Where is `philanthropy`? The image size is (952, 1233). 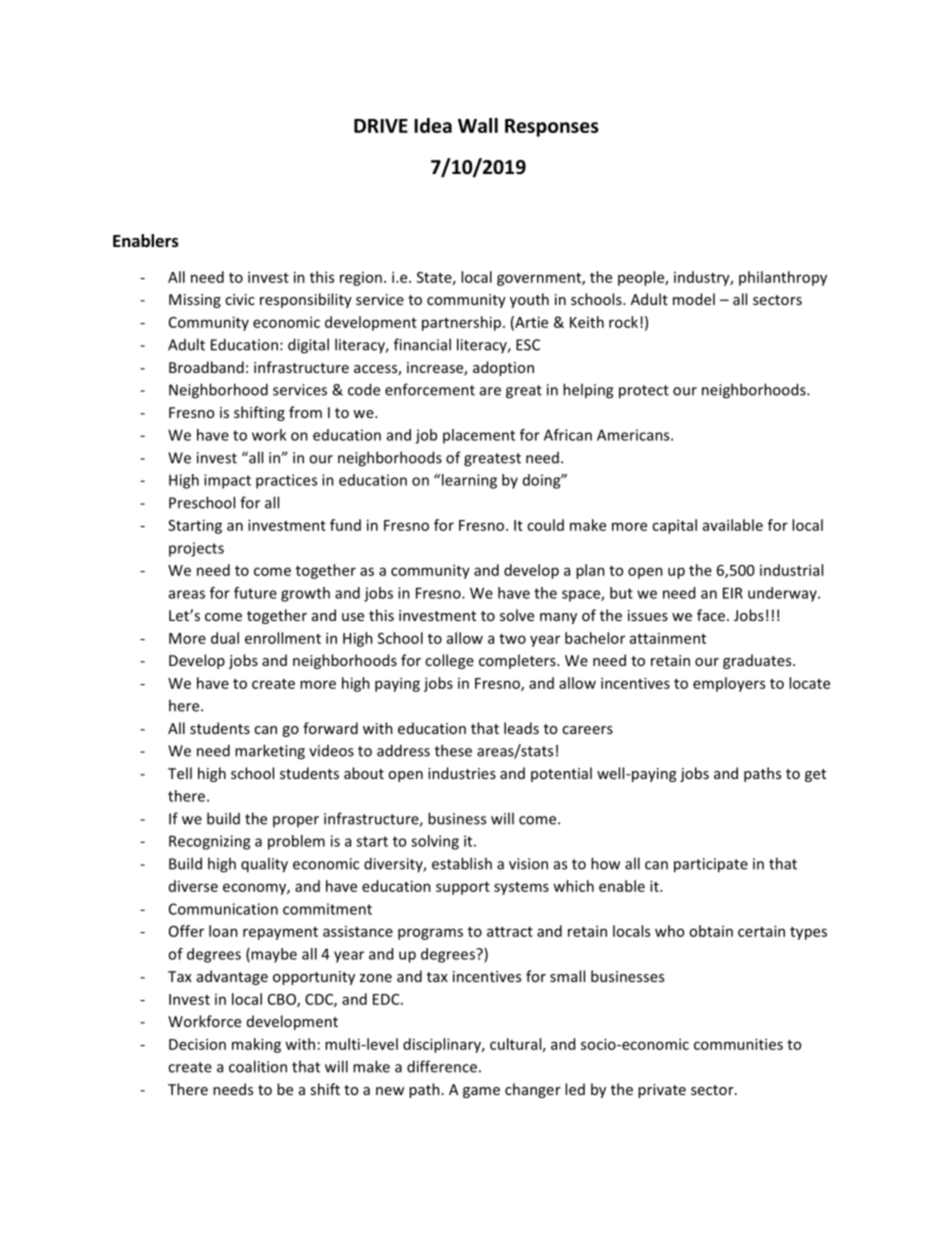 philanthropy is located at coordinates (783, 278).
